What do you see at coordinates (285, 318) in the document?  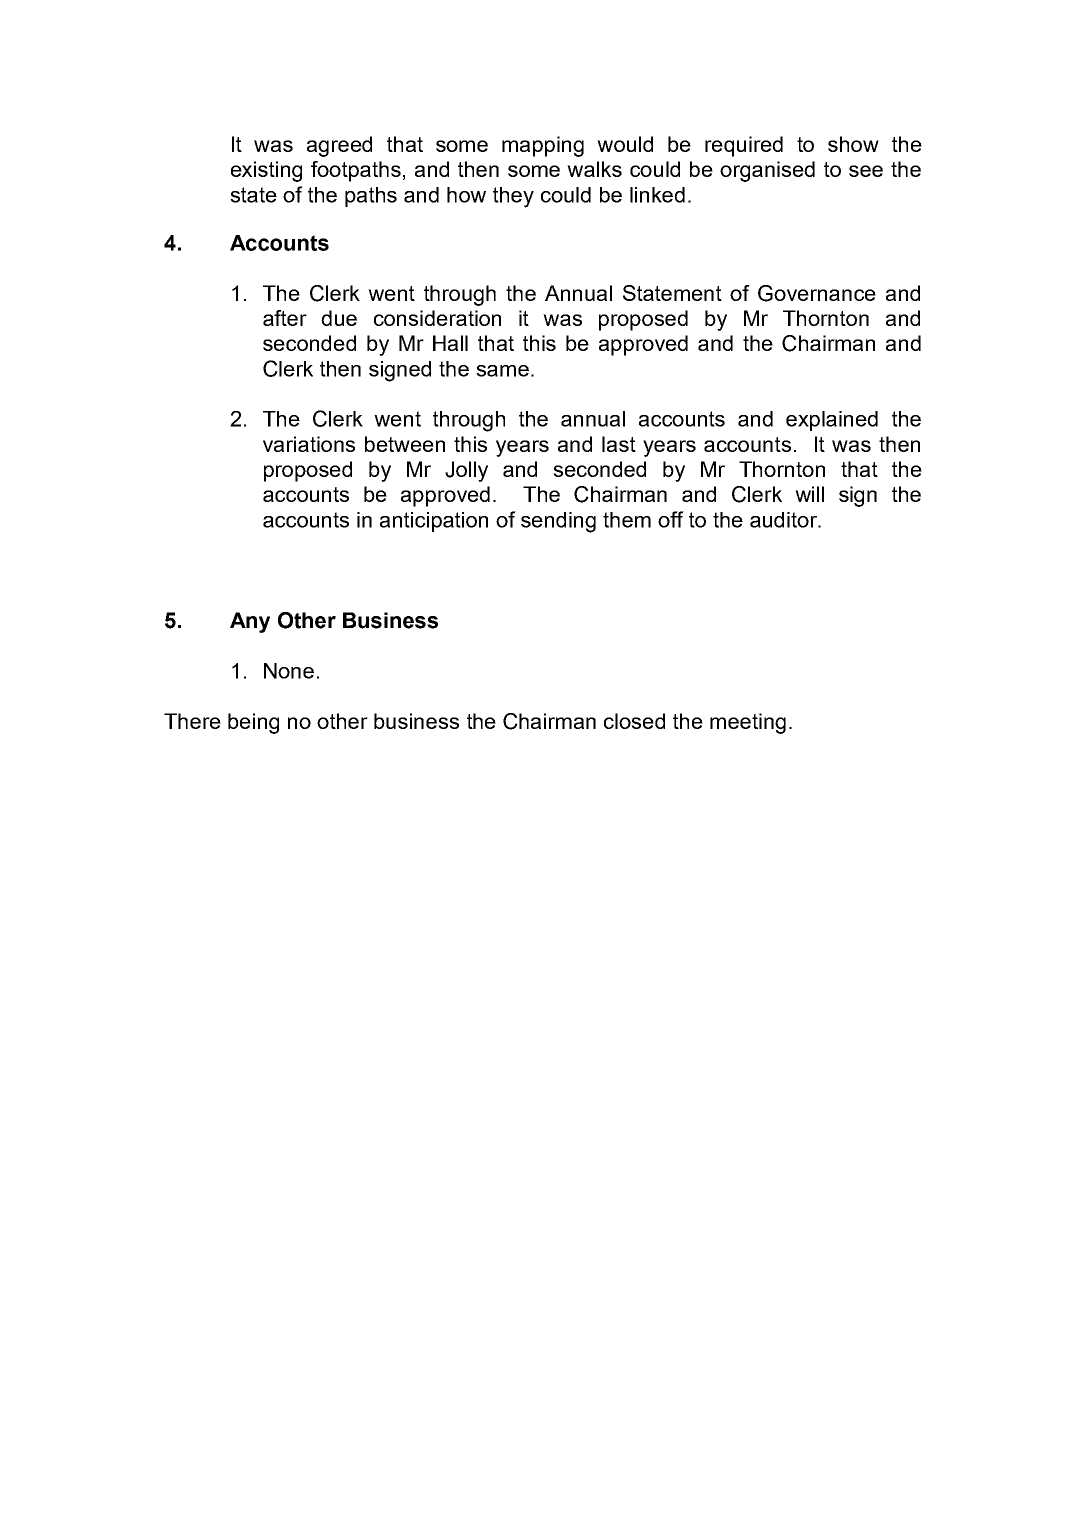 I see `after` at bounding box center [285, 318].
